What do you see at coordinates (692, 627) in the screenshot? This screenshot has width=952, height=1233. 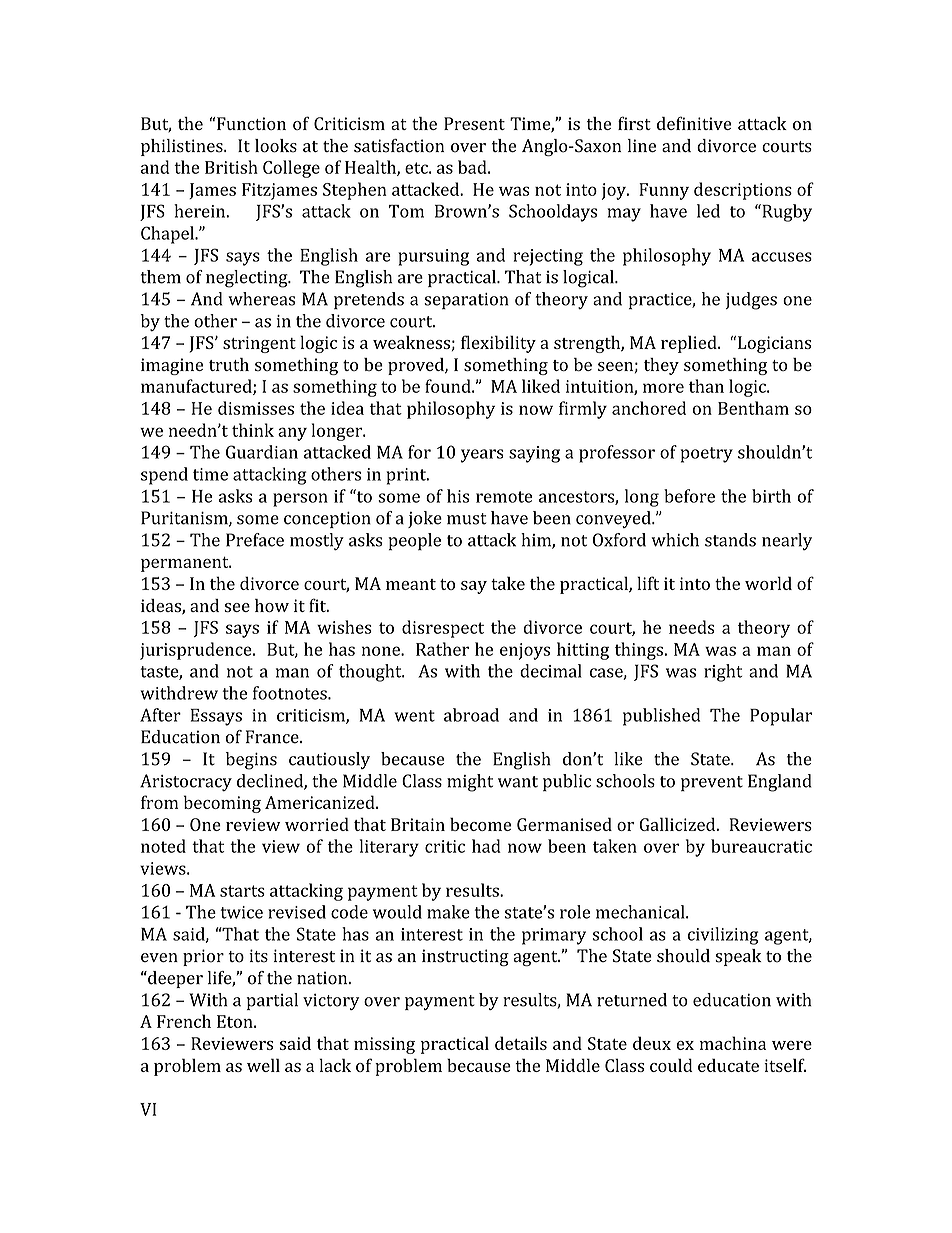 I see `needs` at bounding box center [692, 627].
